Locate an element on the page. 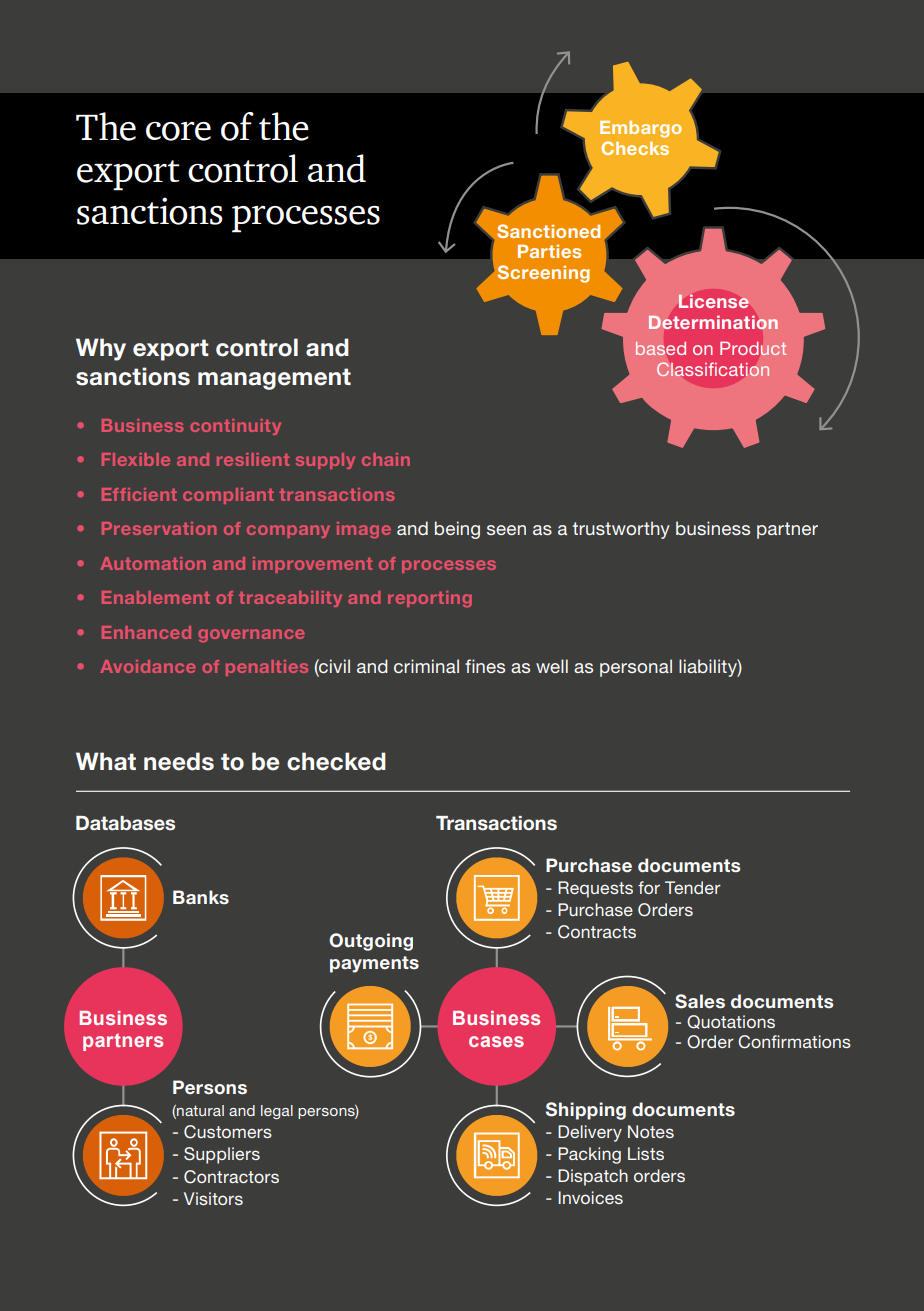 The image size is (924, 1311). core is located at coordinates (178, 131).
